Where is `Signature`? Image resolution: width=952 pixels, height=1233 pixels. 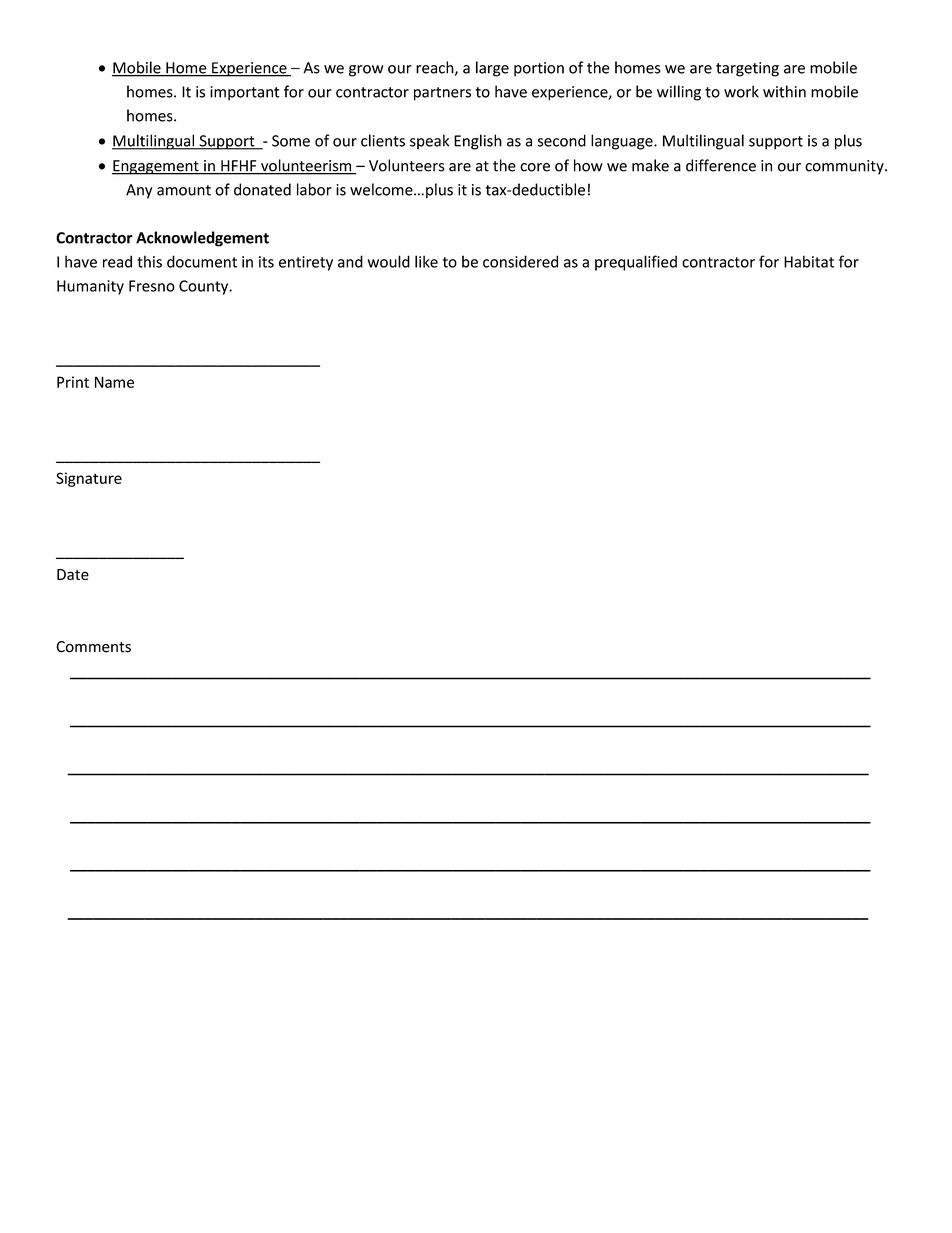 Signature is located at coordinates (89, 479).
